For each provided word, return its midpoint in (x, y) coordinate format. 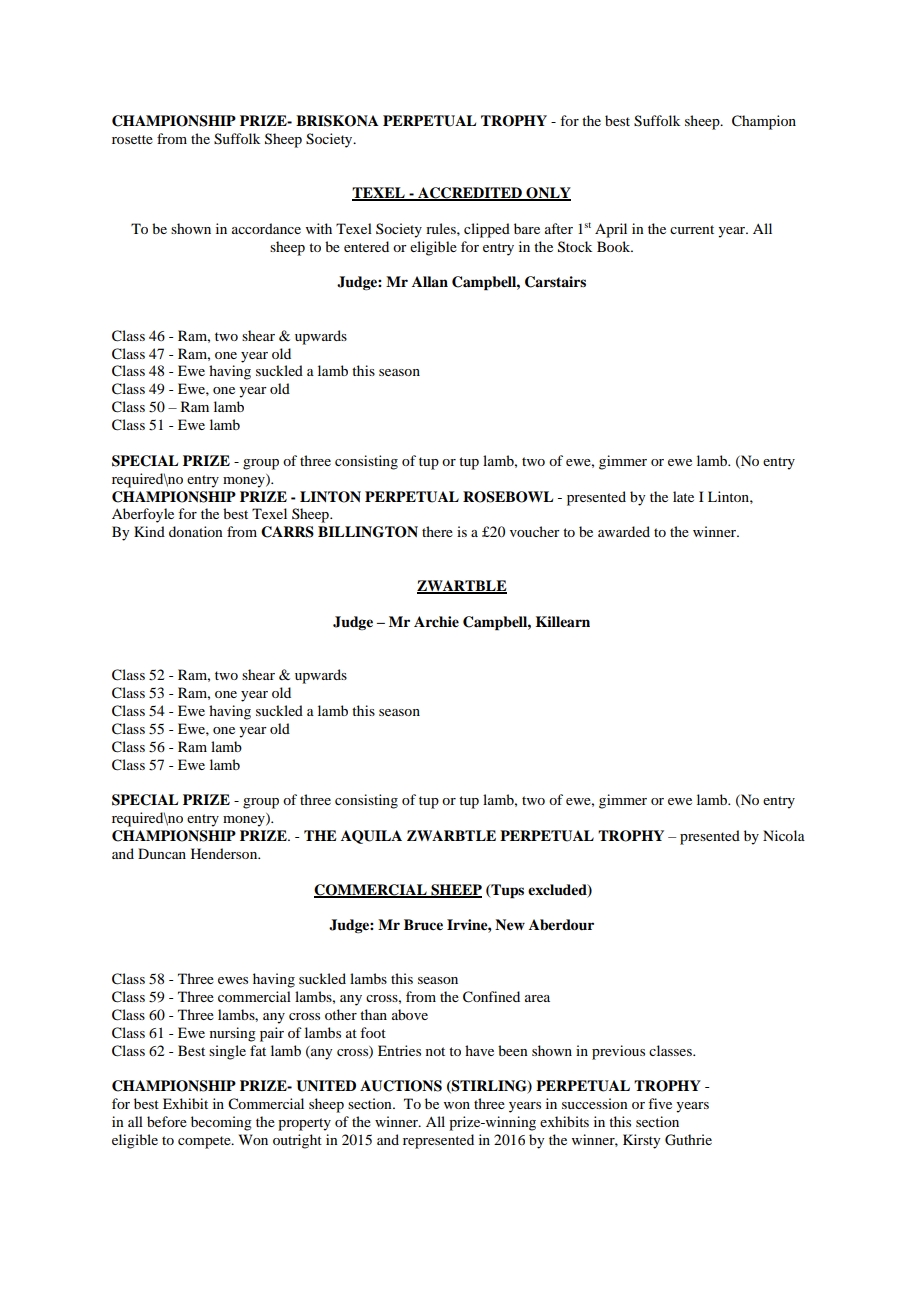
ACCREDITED (470, 194)
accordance (266, 228)
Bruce (423, 925)
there (437, 531)
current (692, 229)
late (683, 496)
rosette (132, 139)
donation (196, 531)
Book (615, 246)
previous (618, 1052)
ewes (233, 980)
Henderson (225, 853)
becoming (221, 1123)
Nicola (784, 835)
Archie (436, 622)
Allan (430, 281)
